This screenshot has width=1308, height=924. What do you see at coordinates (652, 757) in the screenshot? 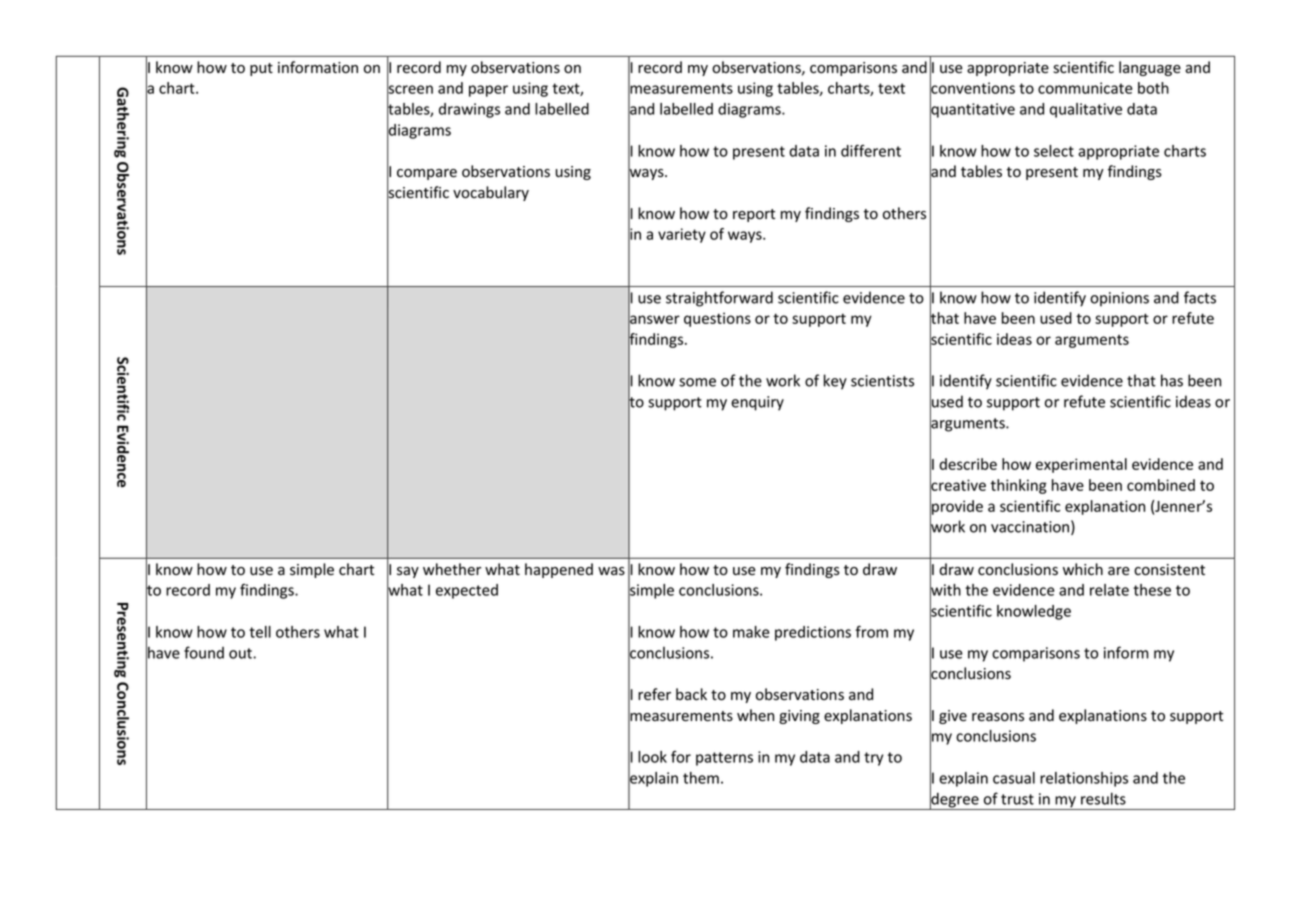
I see `look` at bounding box center [652, 757].
